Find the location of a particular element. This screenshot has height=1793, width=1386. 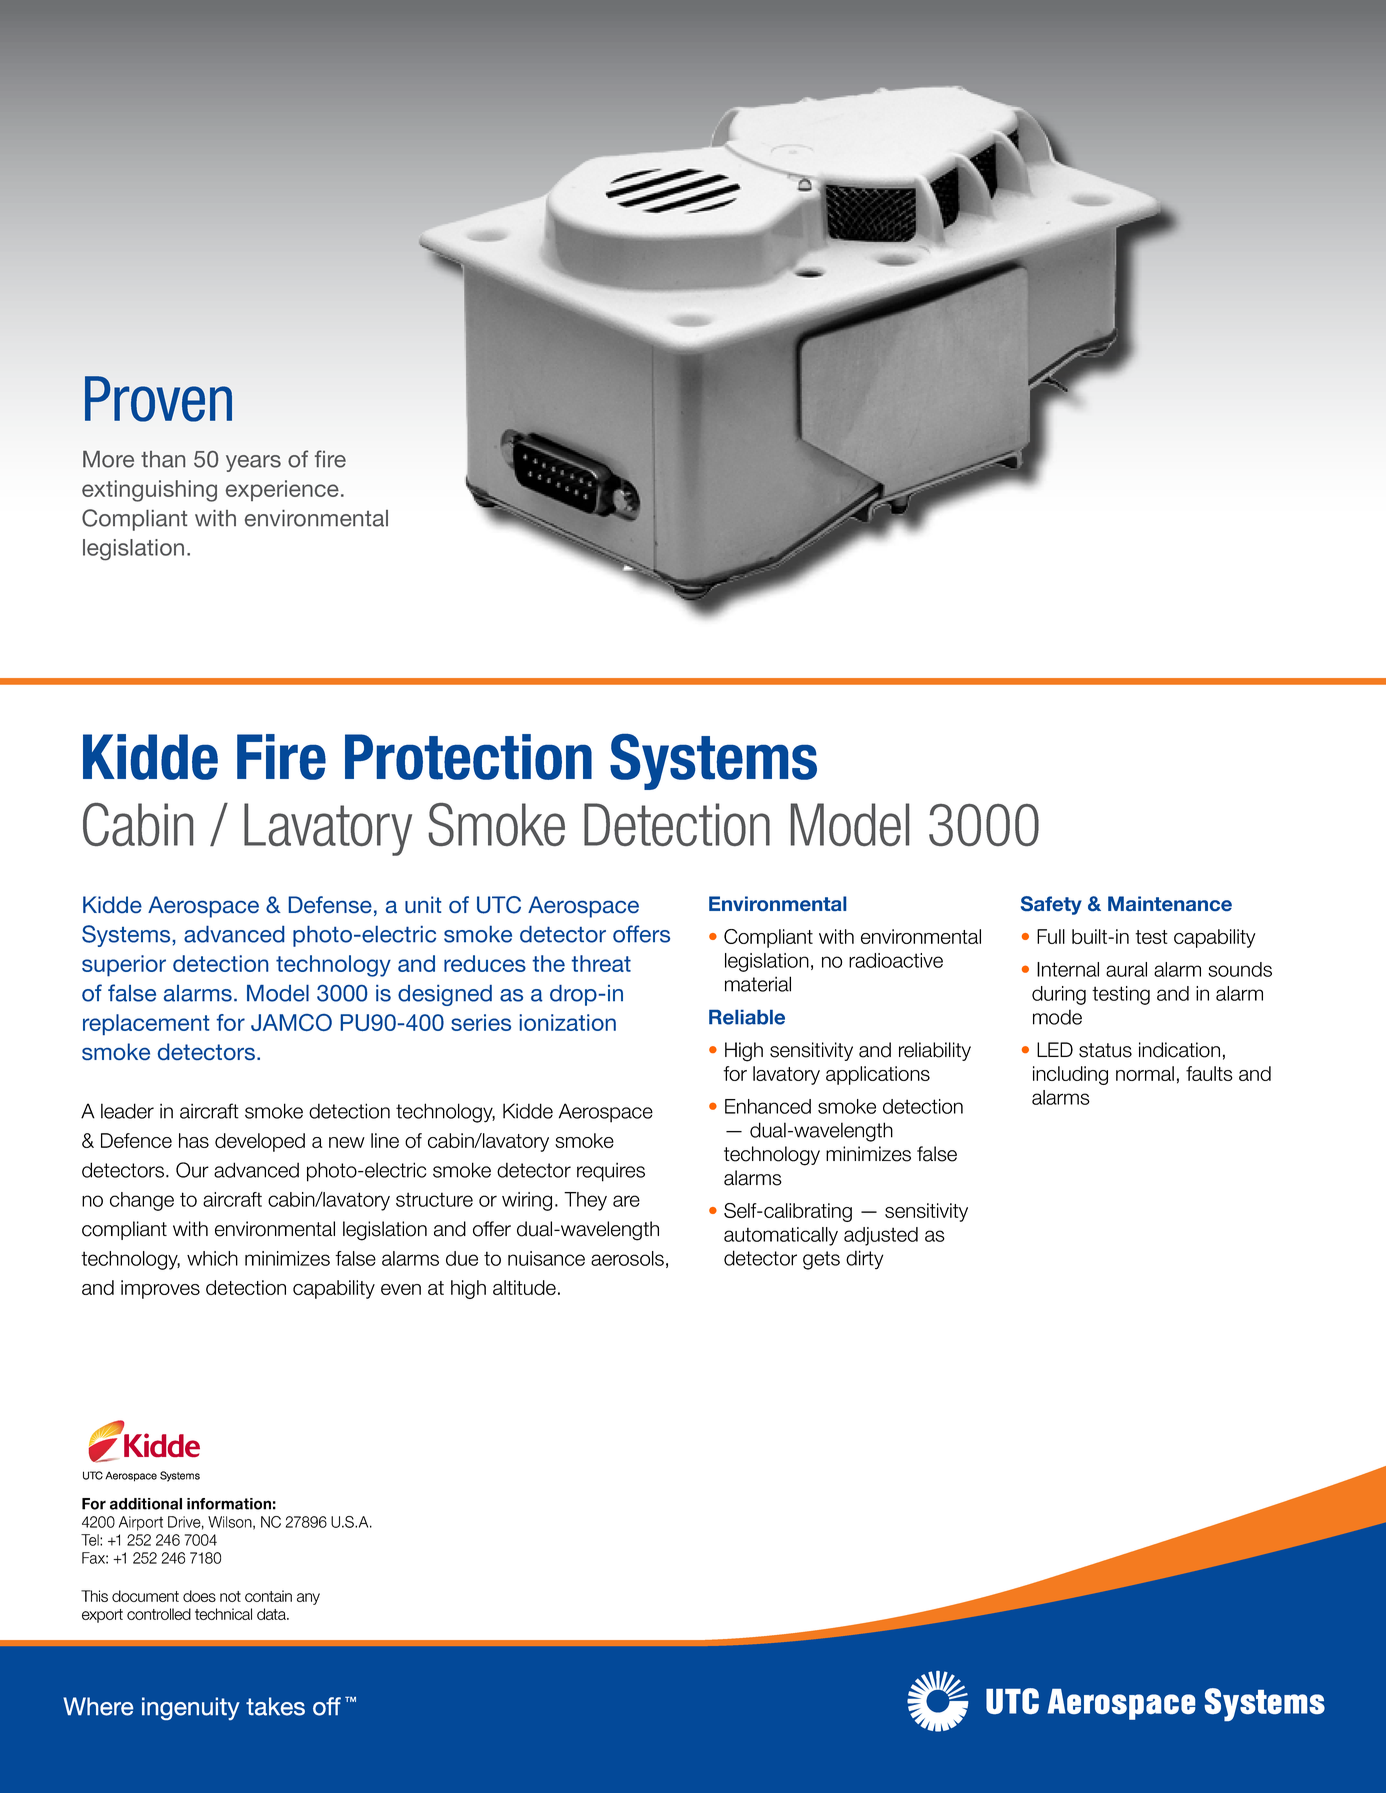

Safety is located at coordinates (1051, 905).
